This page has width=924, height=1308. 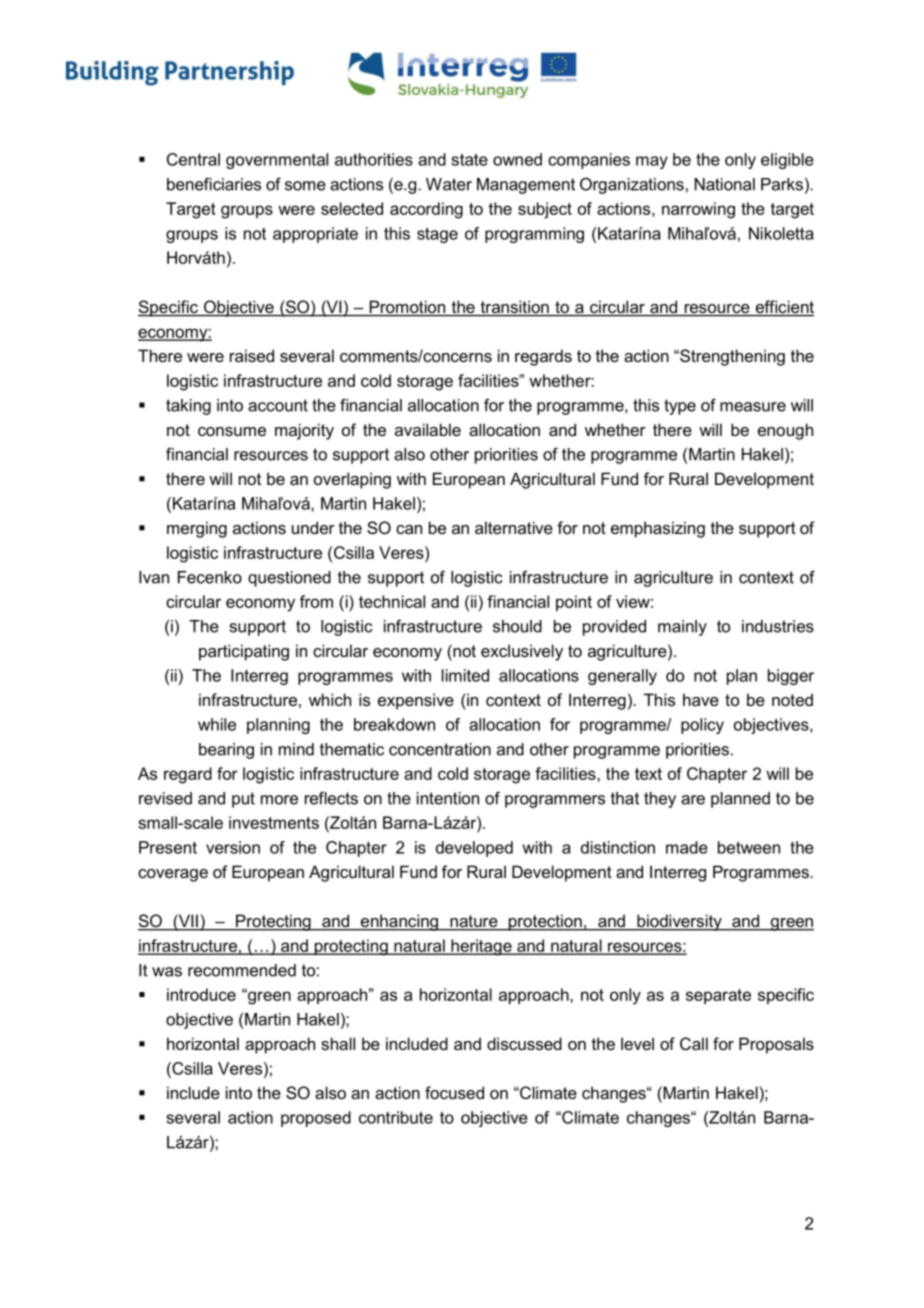 I want to click on biodiversity, so click(x=679, y=922).
